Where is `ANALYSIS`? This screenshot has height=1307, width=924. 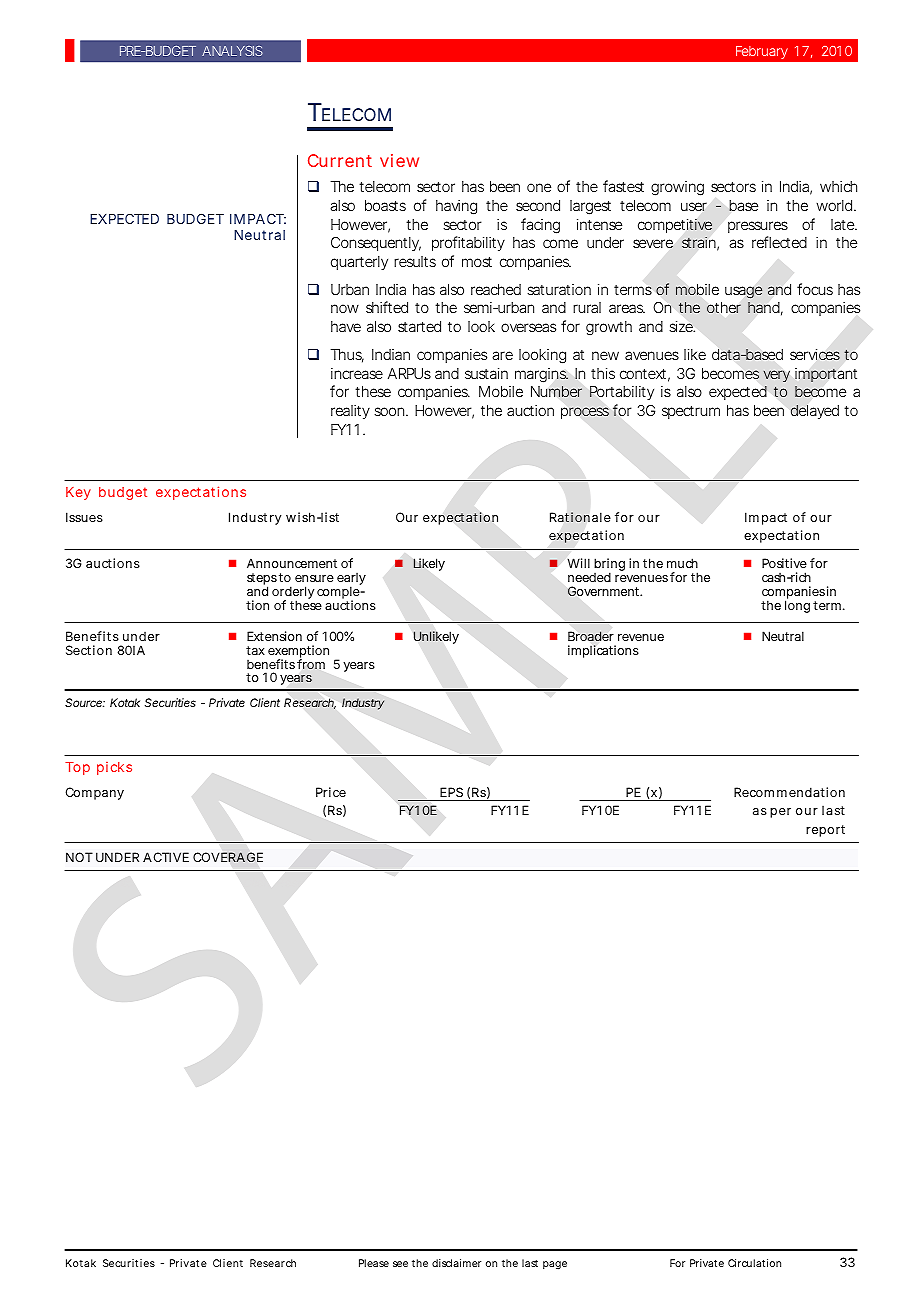 ANALYSIS is located at coordinates (232, 51).
